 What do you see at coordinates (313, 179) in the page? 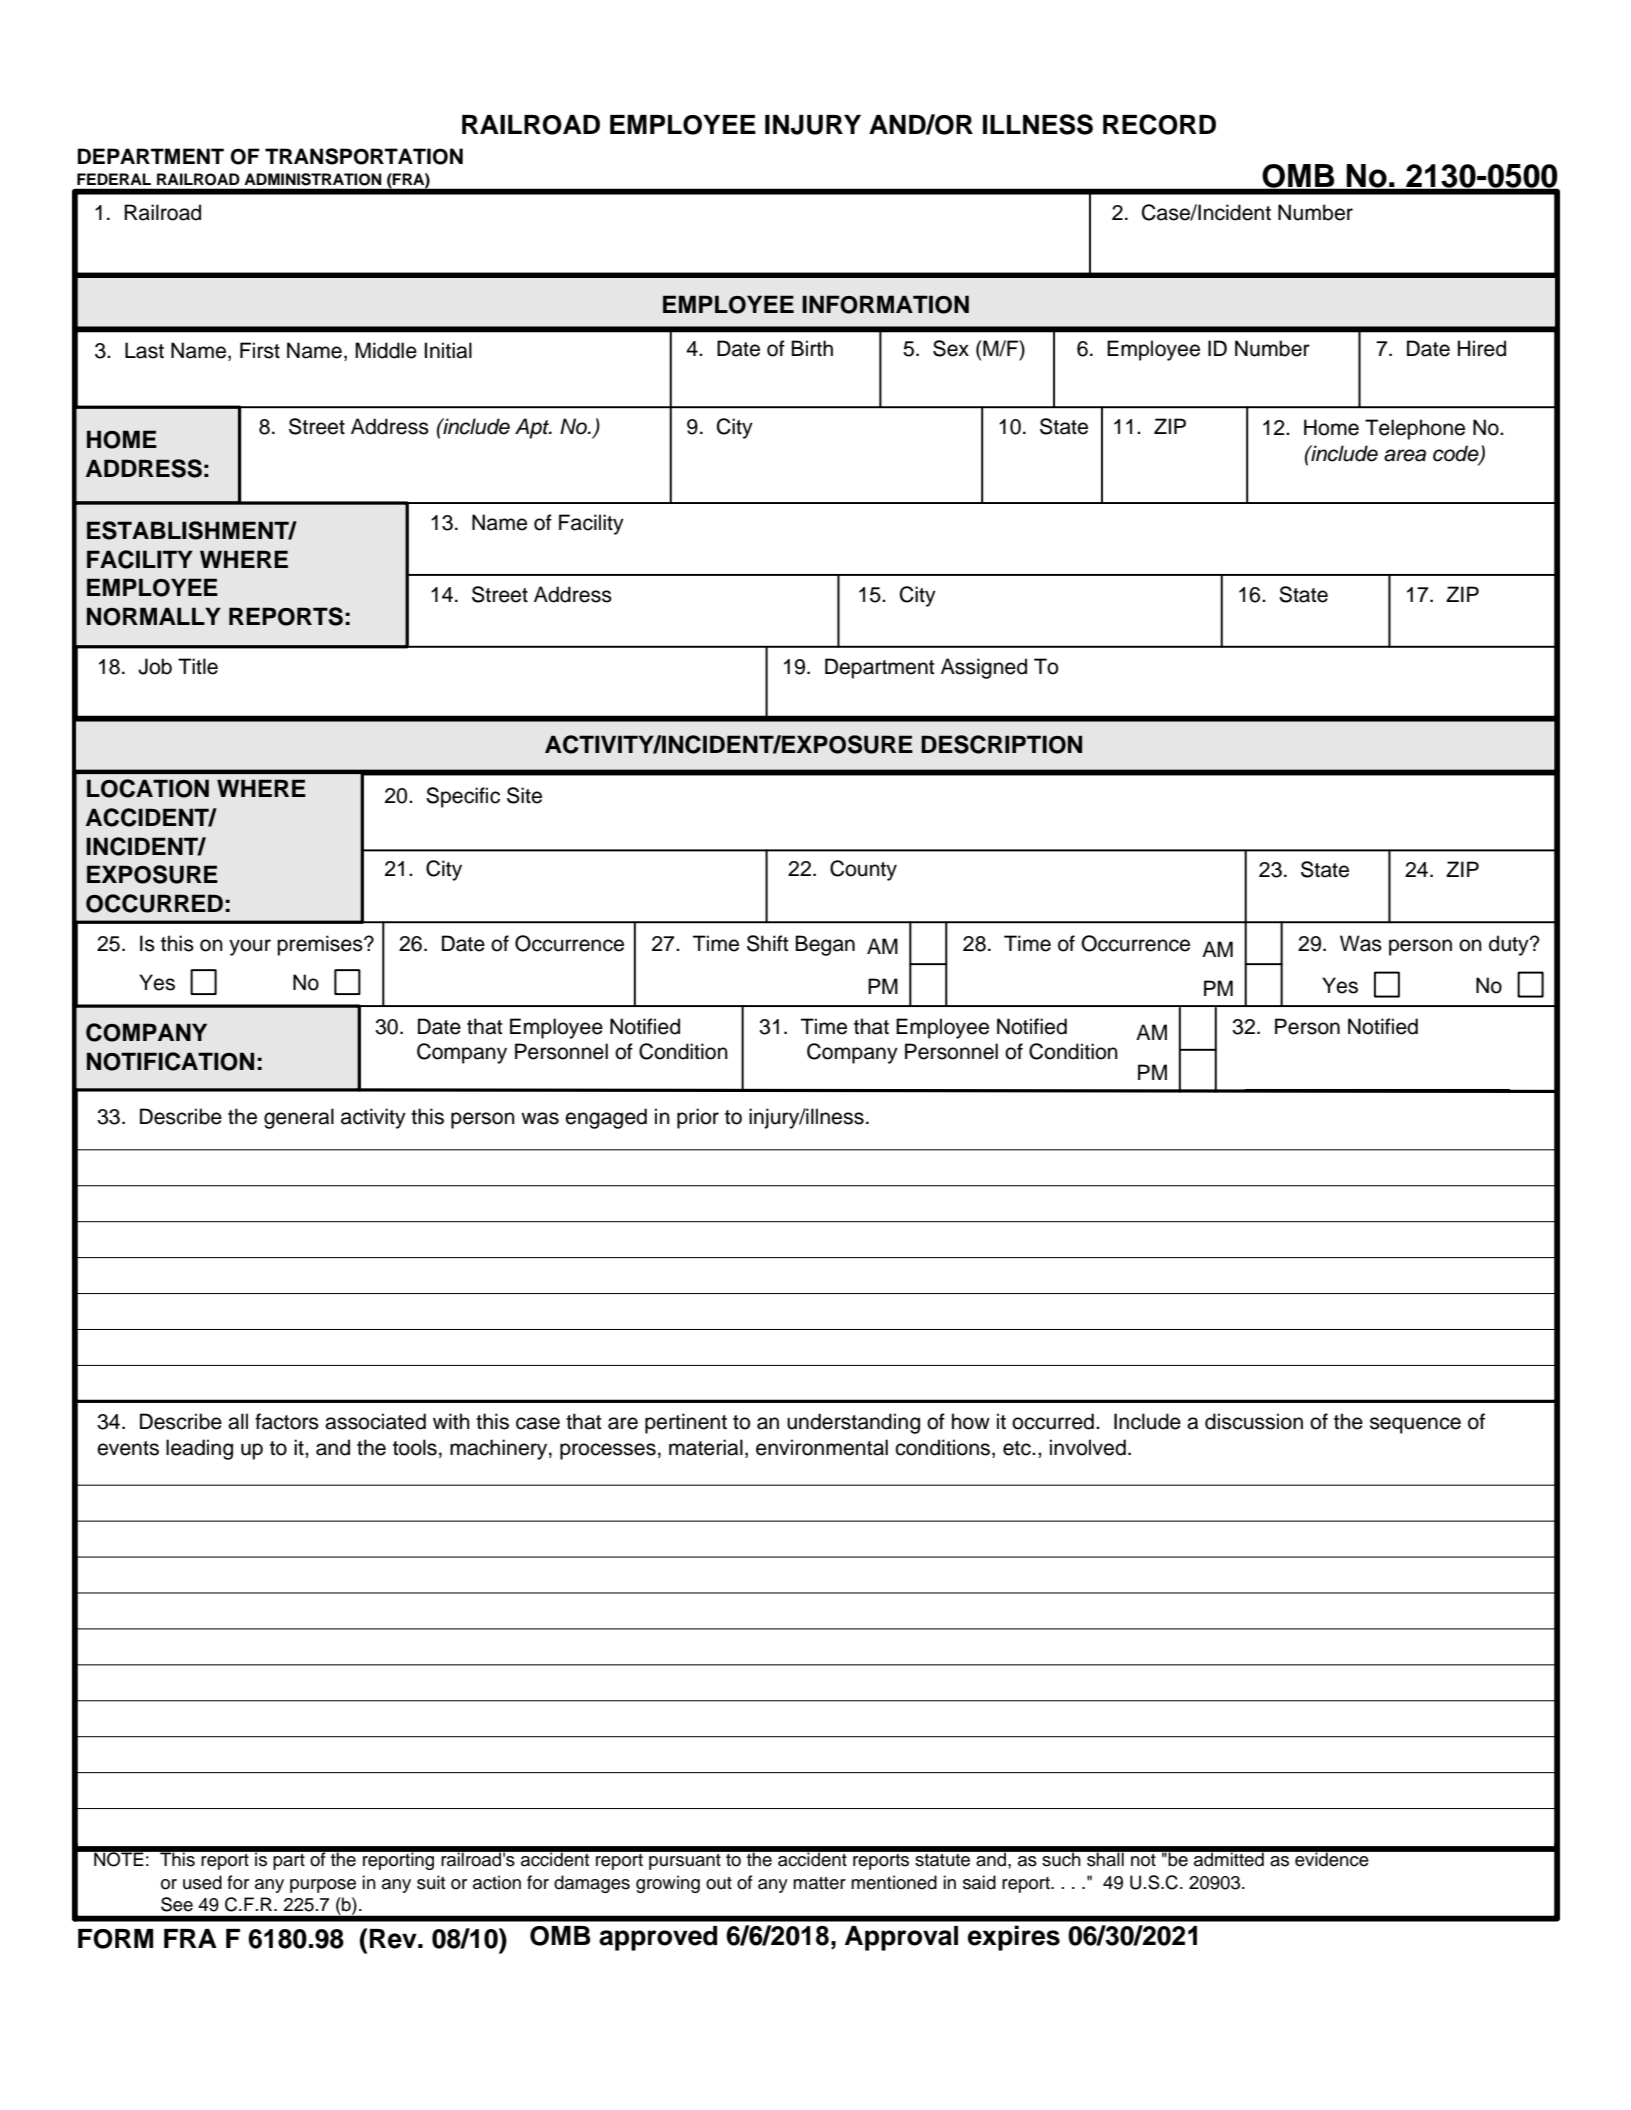
I see `ADMINISTRATION` at bounding box center [313, 179].
